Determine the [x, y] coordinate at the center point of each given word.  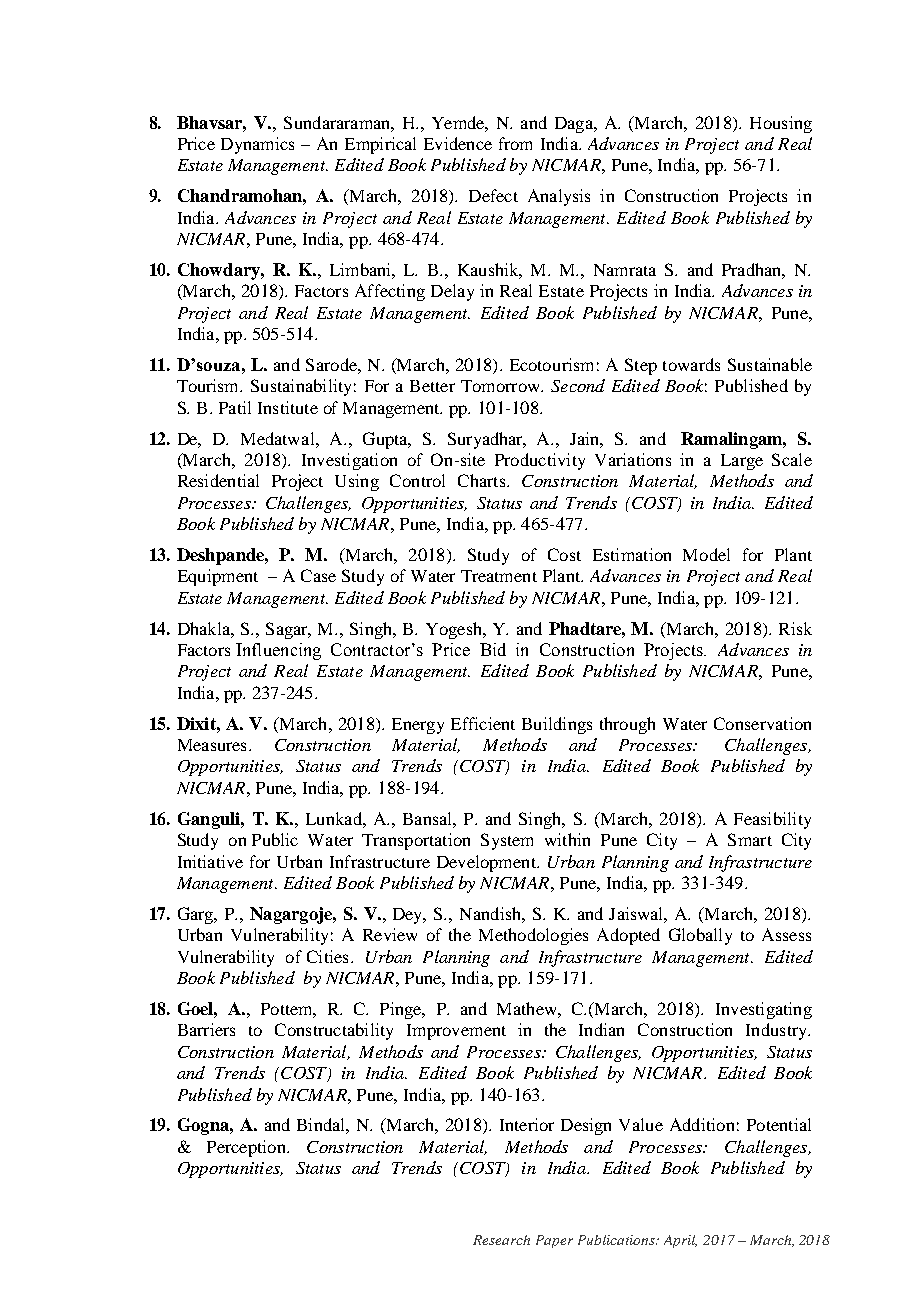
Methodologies [533, 936]
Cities [327, 956]
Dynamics [257, 145]
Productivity [540, 461]
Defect [493, 195]
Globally [700, 936]
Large [742, 462]
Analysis [559, 197]
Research [501, 1240]
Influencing [278, 651]
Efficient [483, 723]
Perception [247, 1148]
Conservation [762, 723]
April [680, 1241]
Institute [288, 407]
